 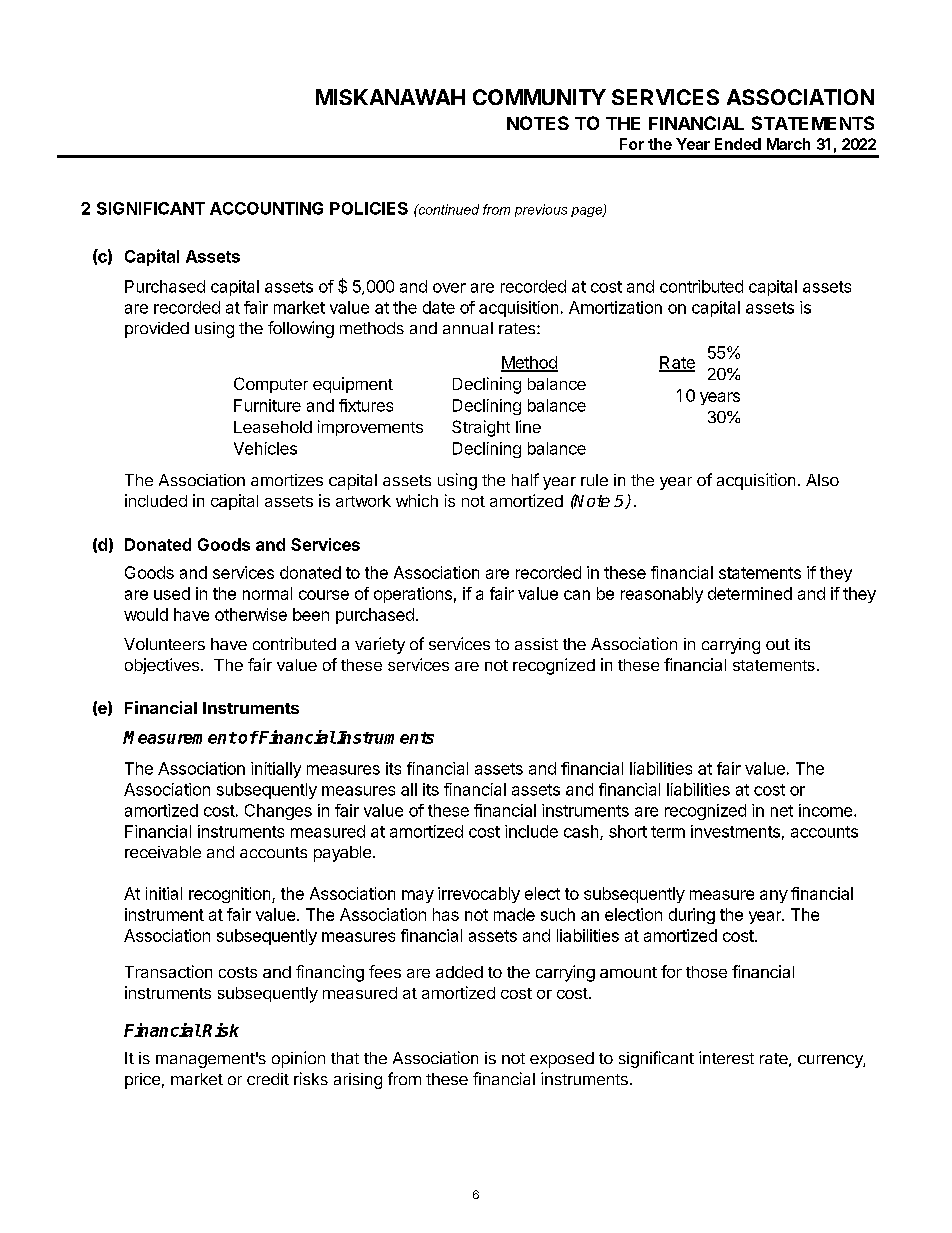 I want to click on Ended, so click(x=738, y=144).
